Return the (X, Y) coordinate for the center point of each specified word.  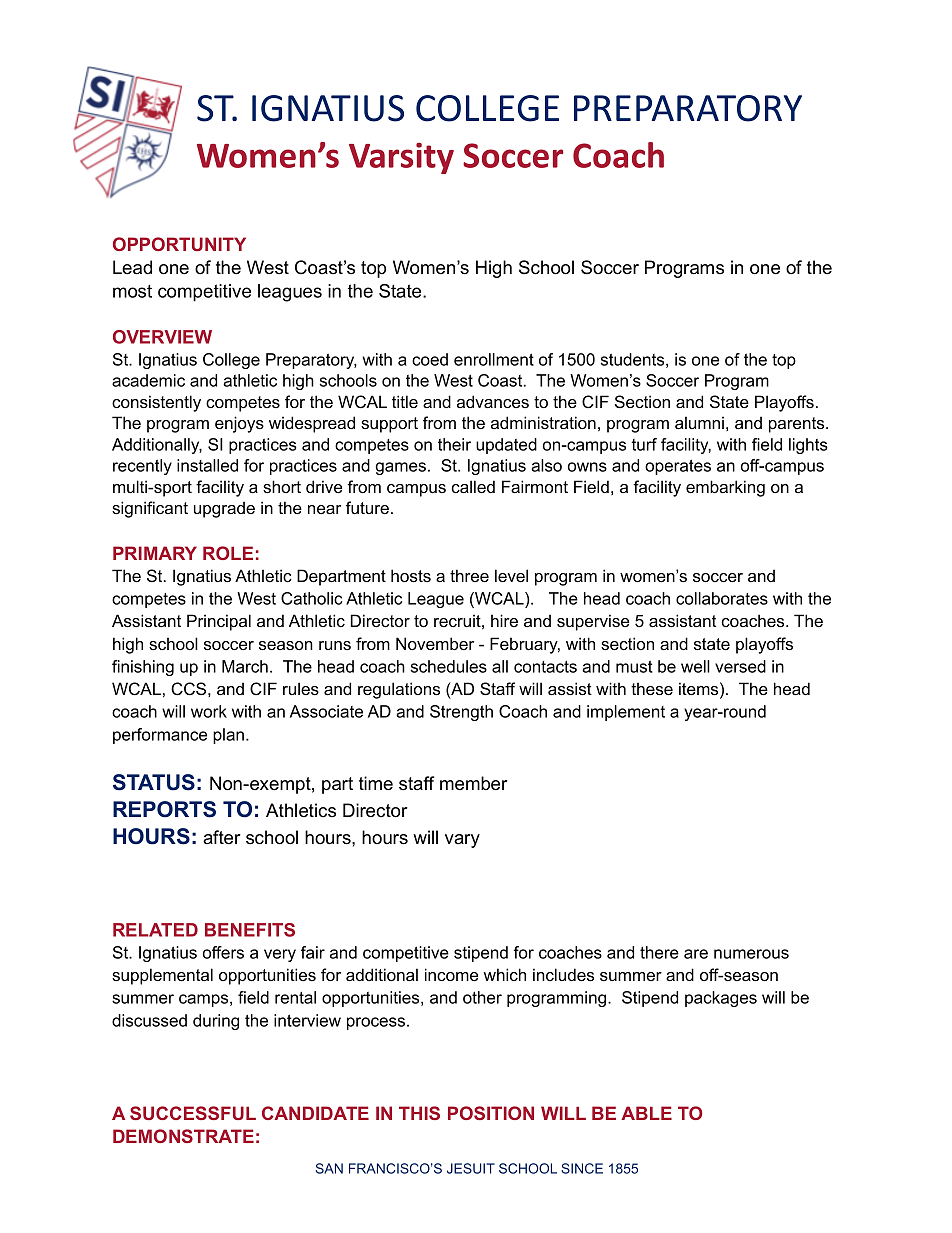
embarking (725, 488)
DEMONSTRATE (183, 1136)
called (473, 486)
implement (626, 713)
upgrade (224, 509)
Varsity (401, 158)
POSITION (491, 1113)
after (222, 837)
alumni (699, 422)
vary (462, 841)
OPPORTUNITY (179, 244)
